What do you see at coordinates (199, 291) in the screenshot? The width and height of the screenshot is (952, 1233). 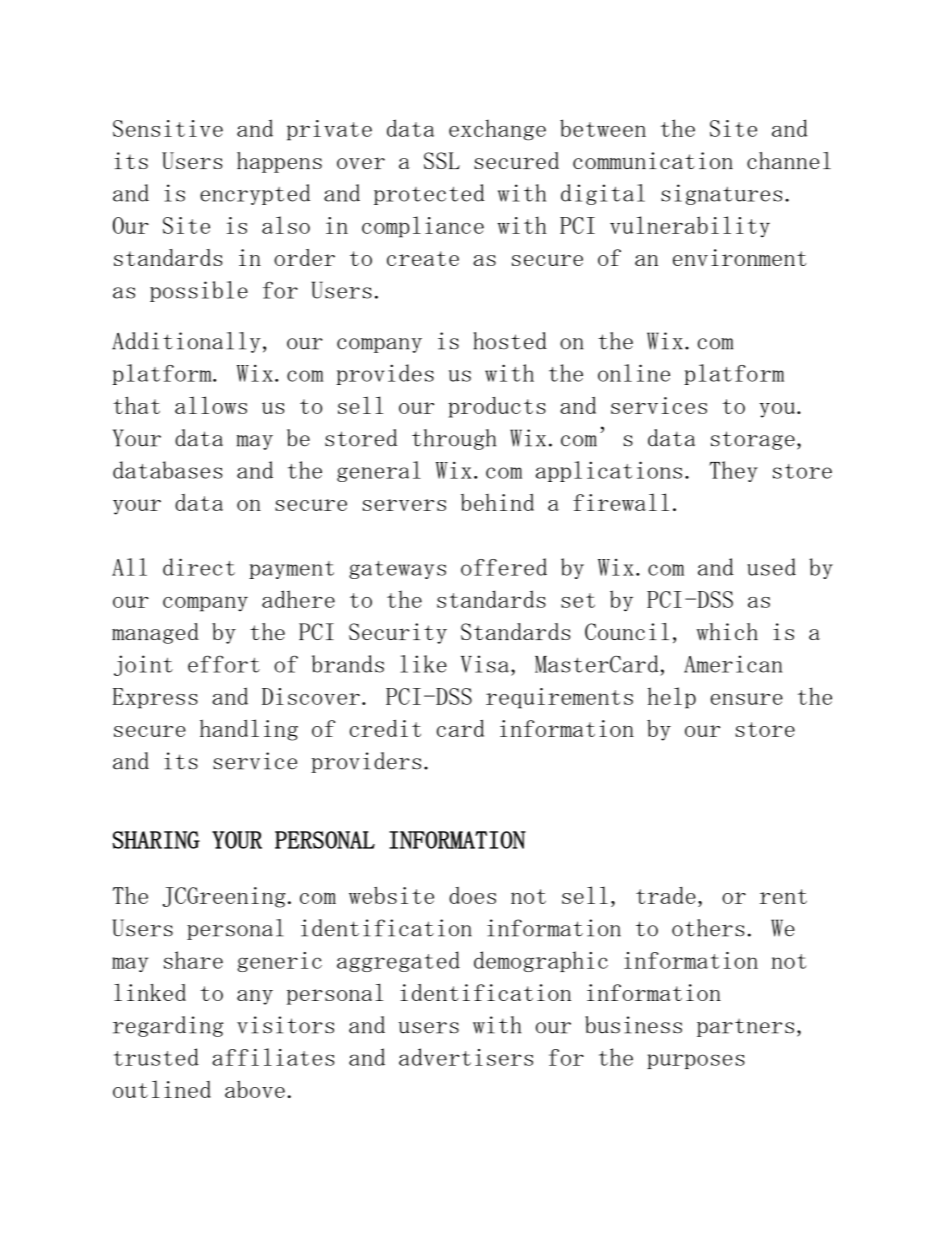 I see `possible` at bounding box center [199, 291].
